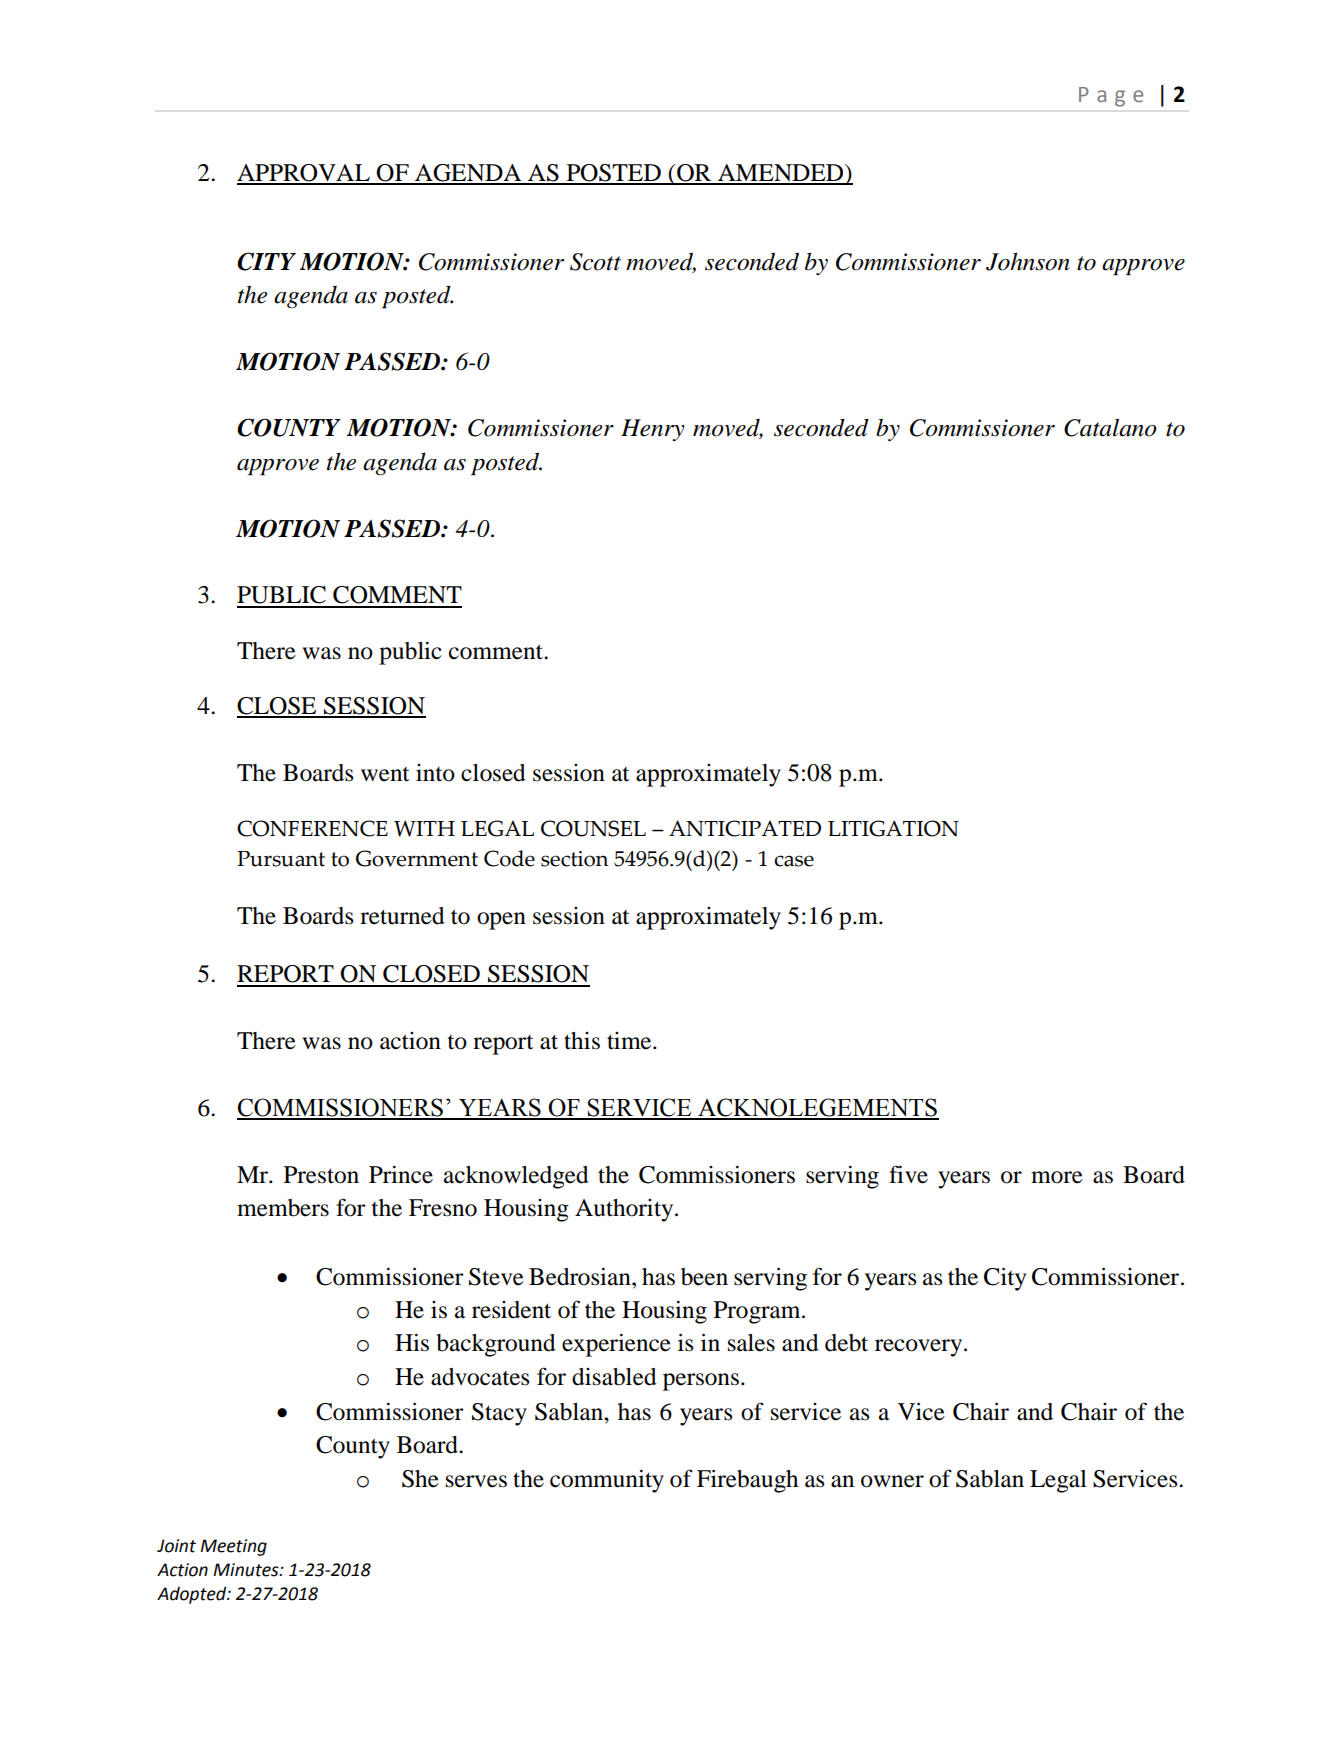 This screenshot has width=1343, height=1738. I want to click on APPROVAL, so click(304, 174).
